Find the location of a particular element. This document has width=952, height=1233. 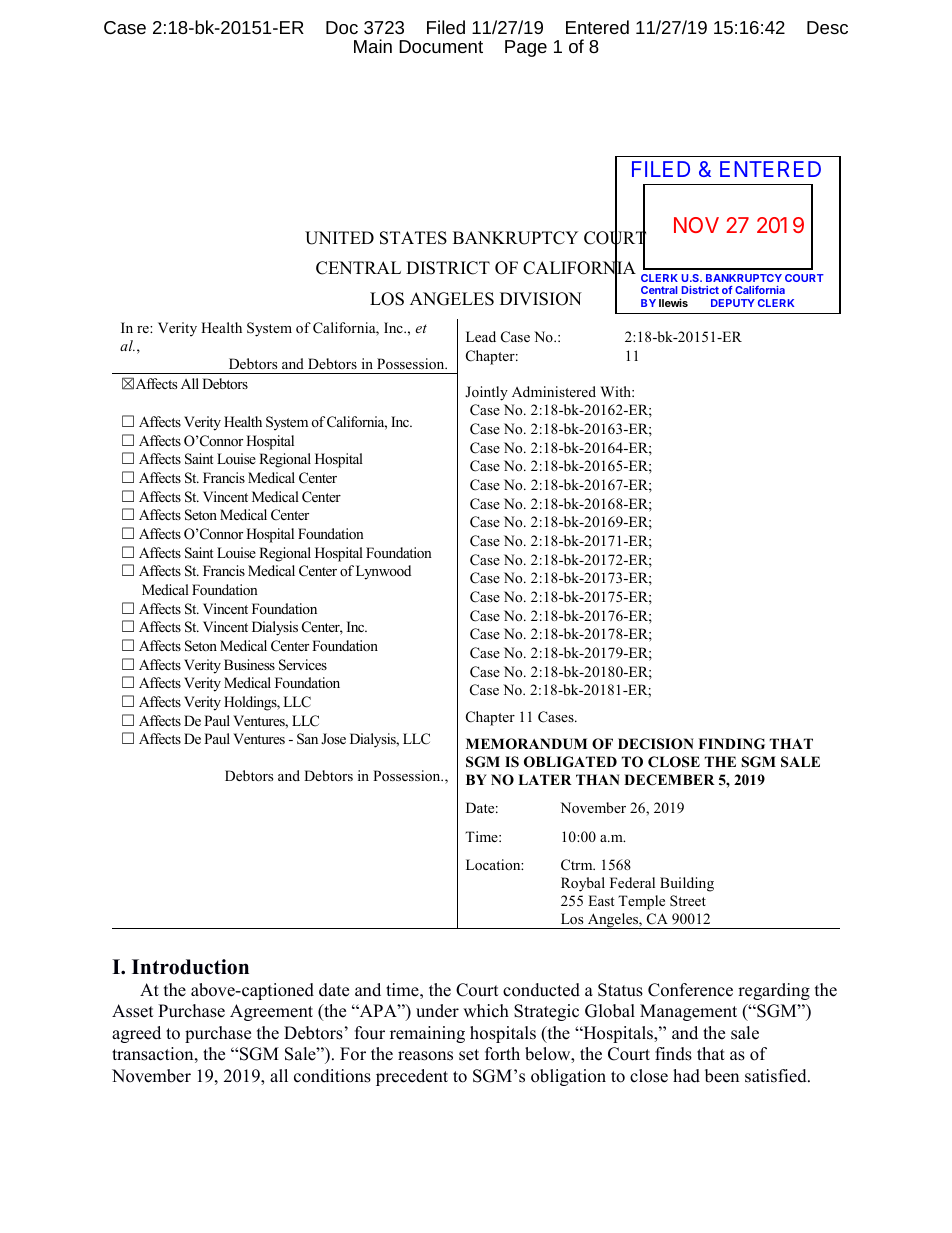

Agreement is located at coordinates (271, 1012).
